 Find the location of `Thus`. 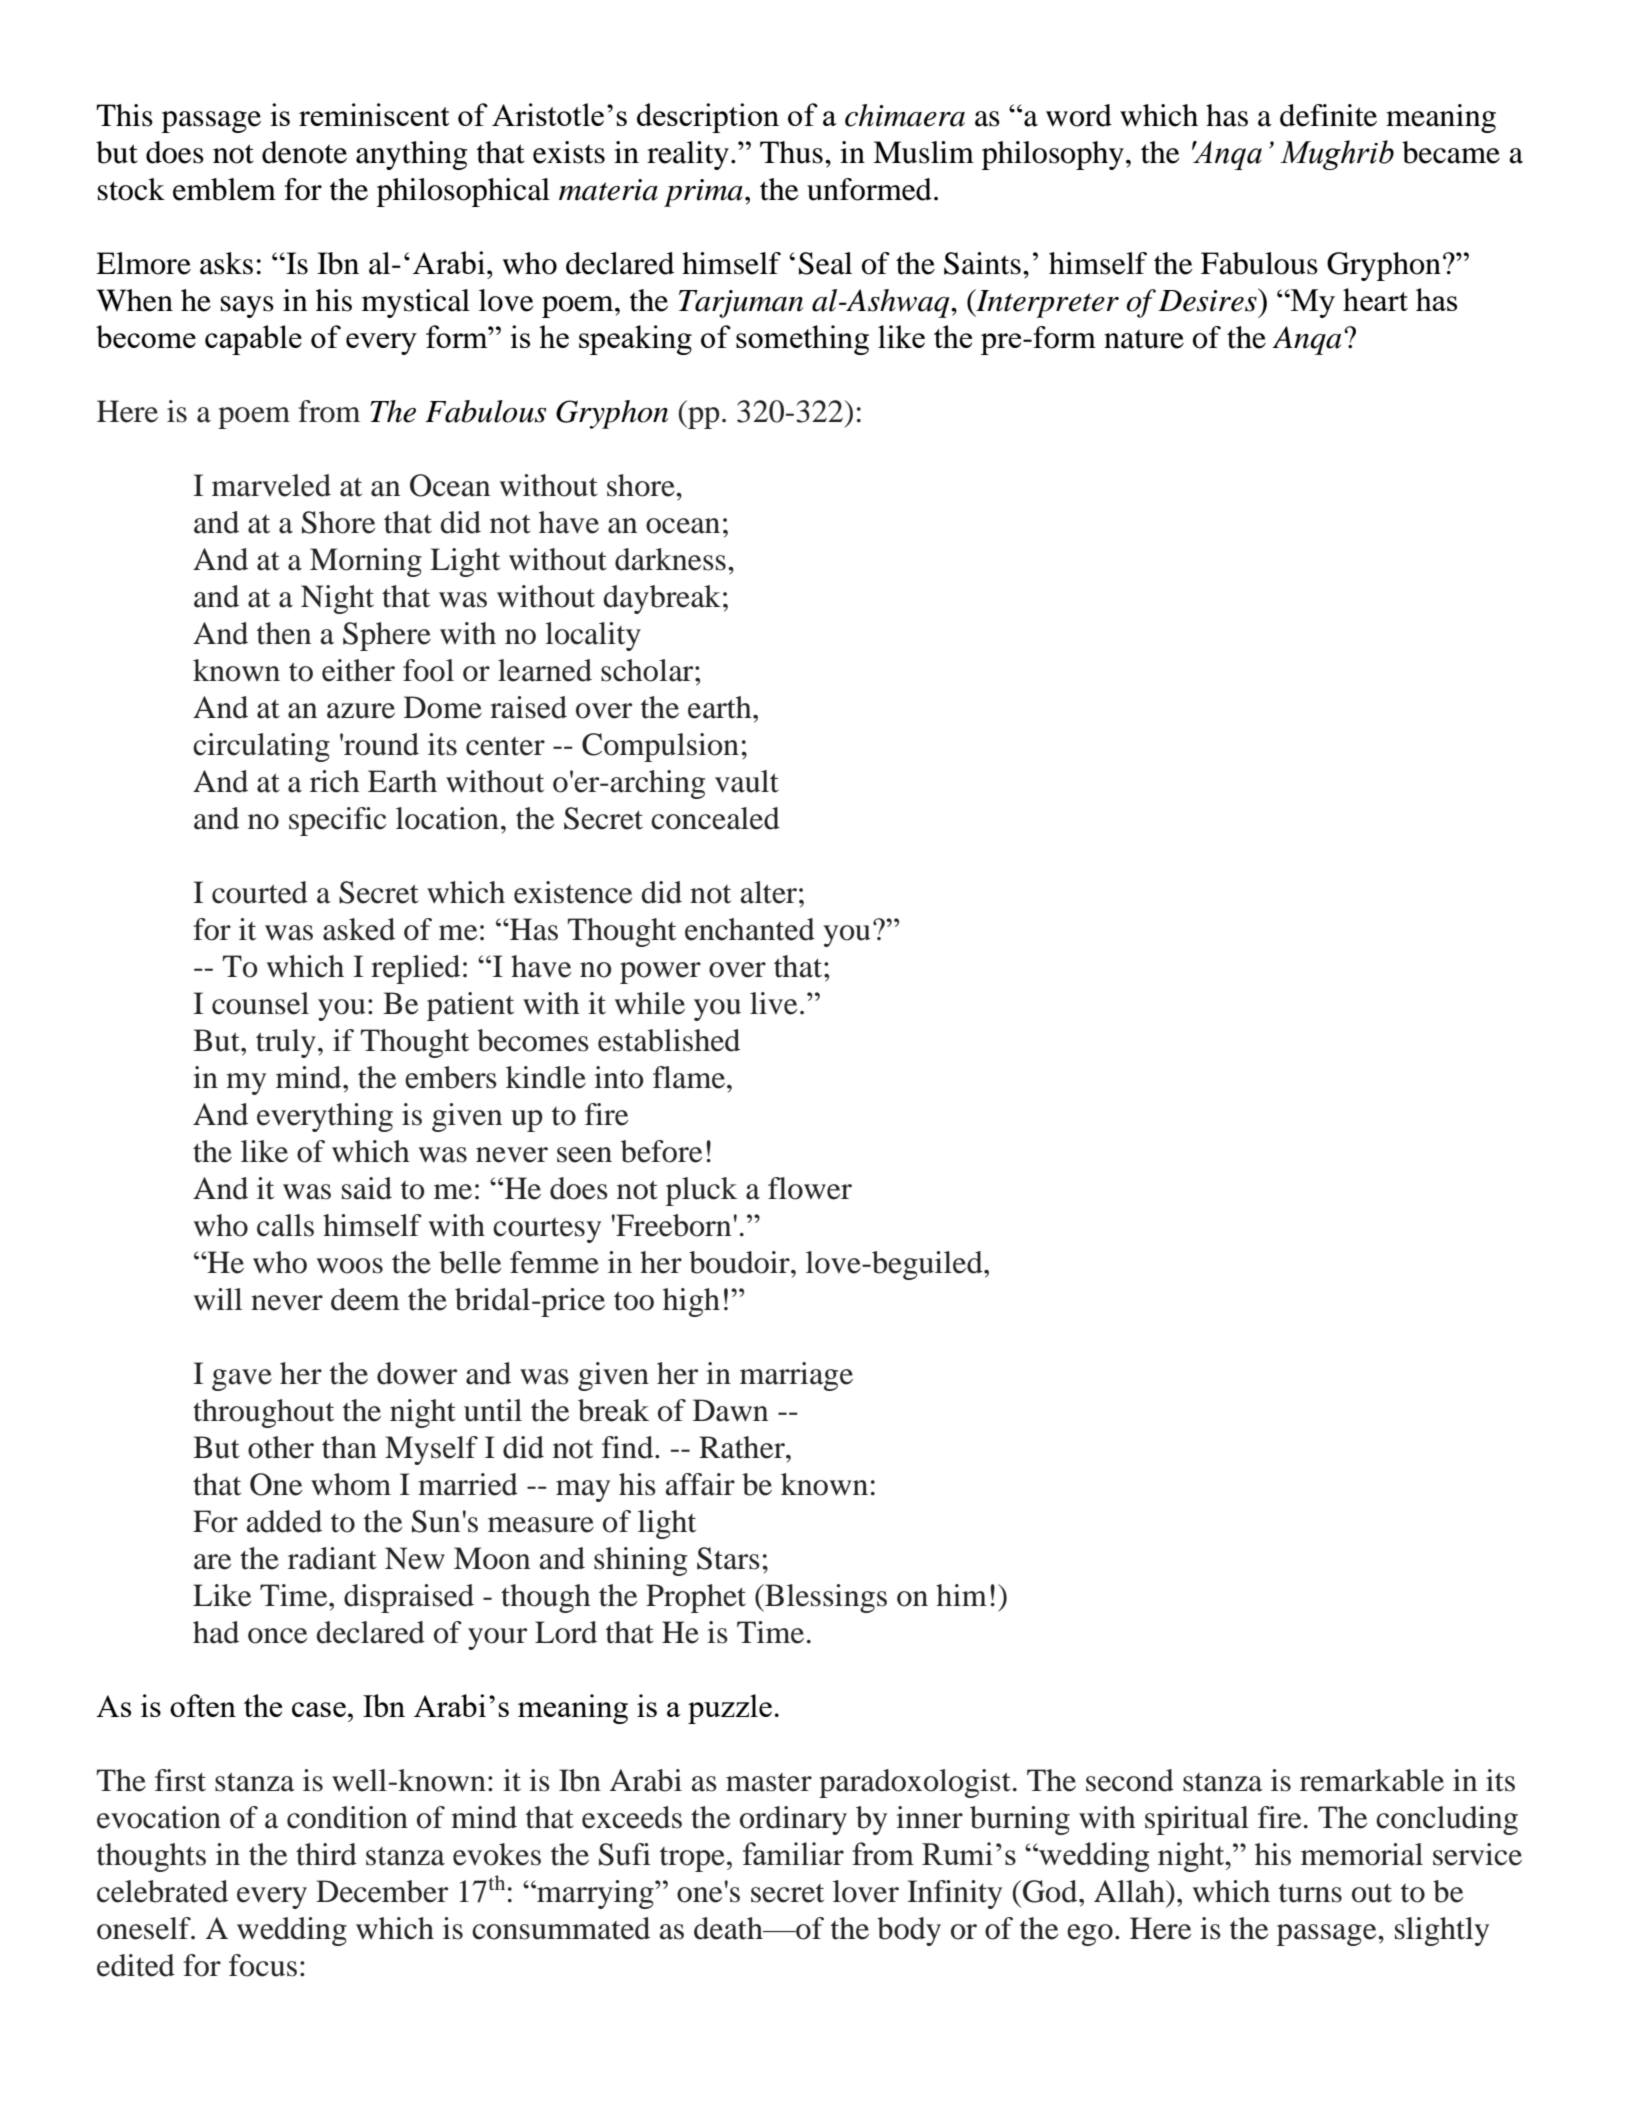

Thus is located at coordinates (791, 152).
